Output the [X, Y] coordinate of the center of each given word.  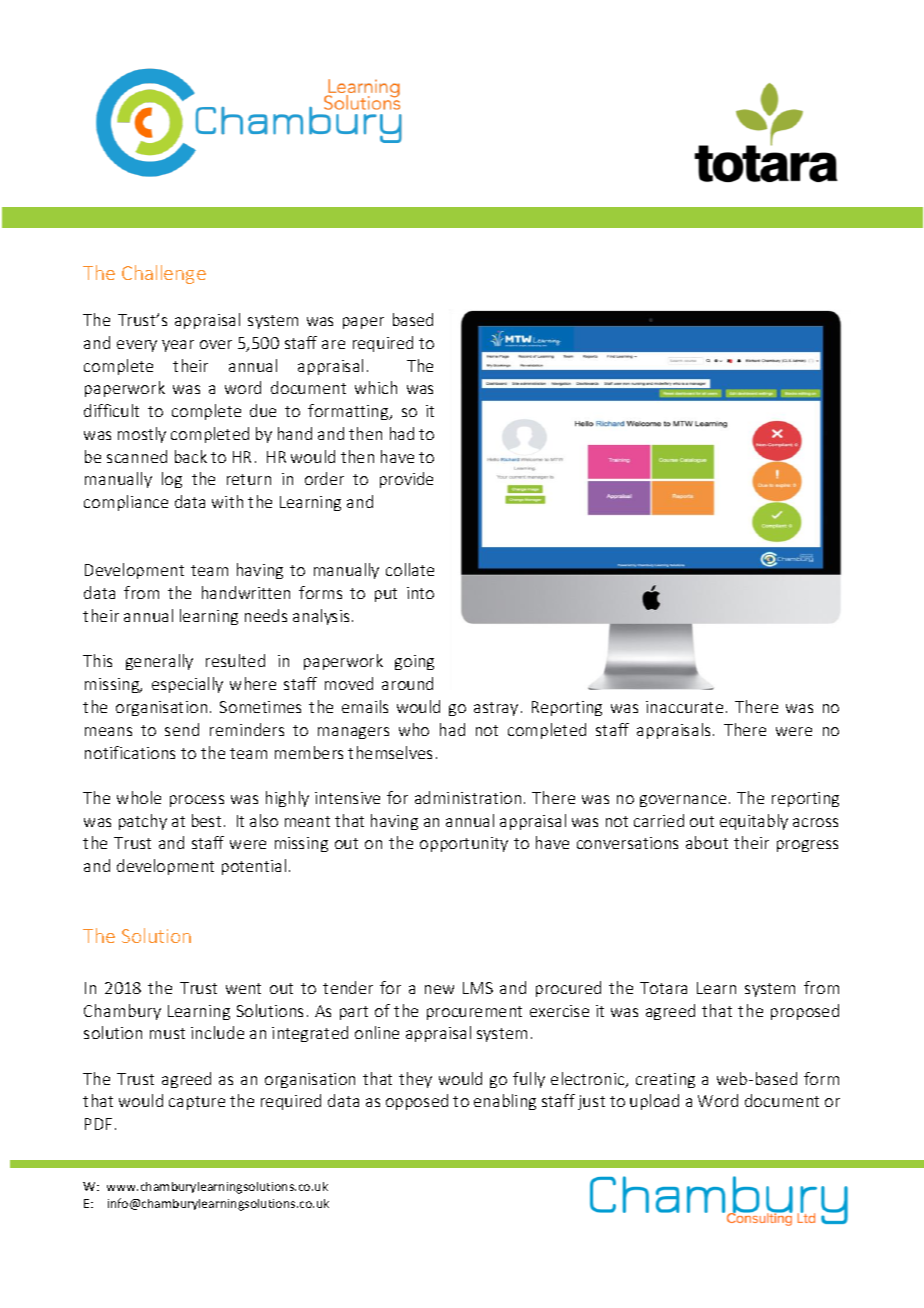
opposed [417, 1102]
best [206, 820]
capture [197, 1103]
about [707, 842]
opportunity [464, 844]
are [333, 344]
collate [410, 569]
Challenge [164, 274]
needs [266, 615]
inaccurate [684, 707]
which [376, 387]
